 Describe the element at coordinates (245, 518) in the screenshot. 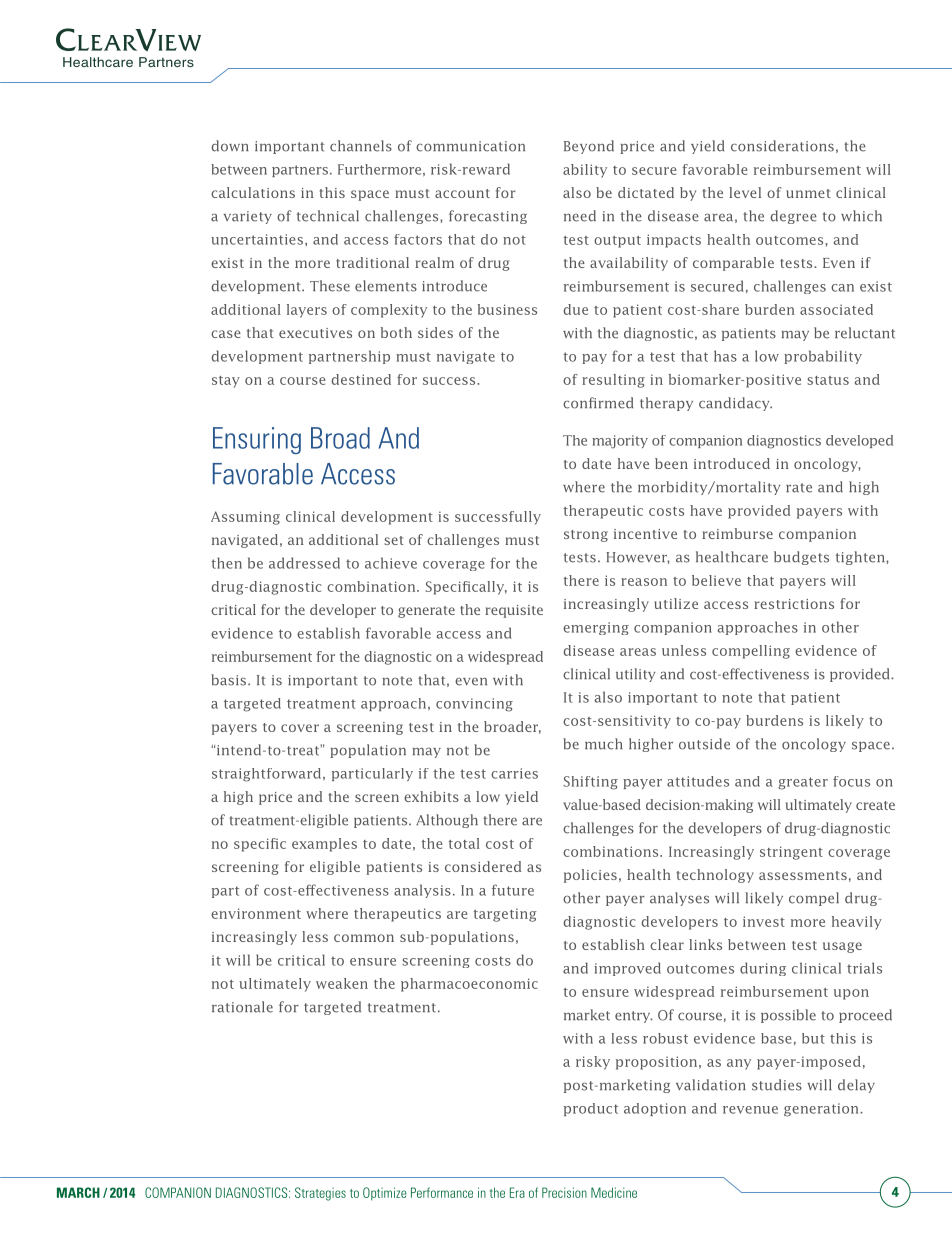

I see `Assuming` at that location.
